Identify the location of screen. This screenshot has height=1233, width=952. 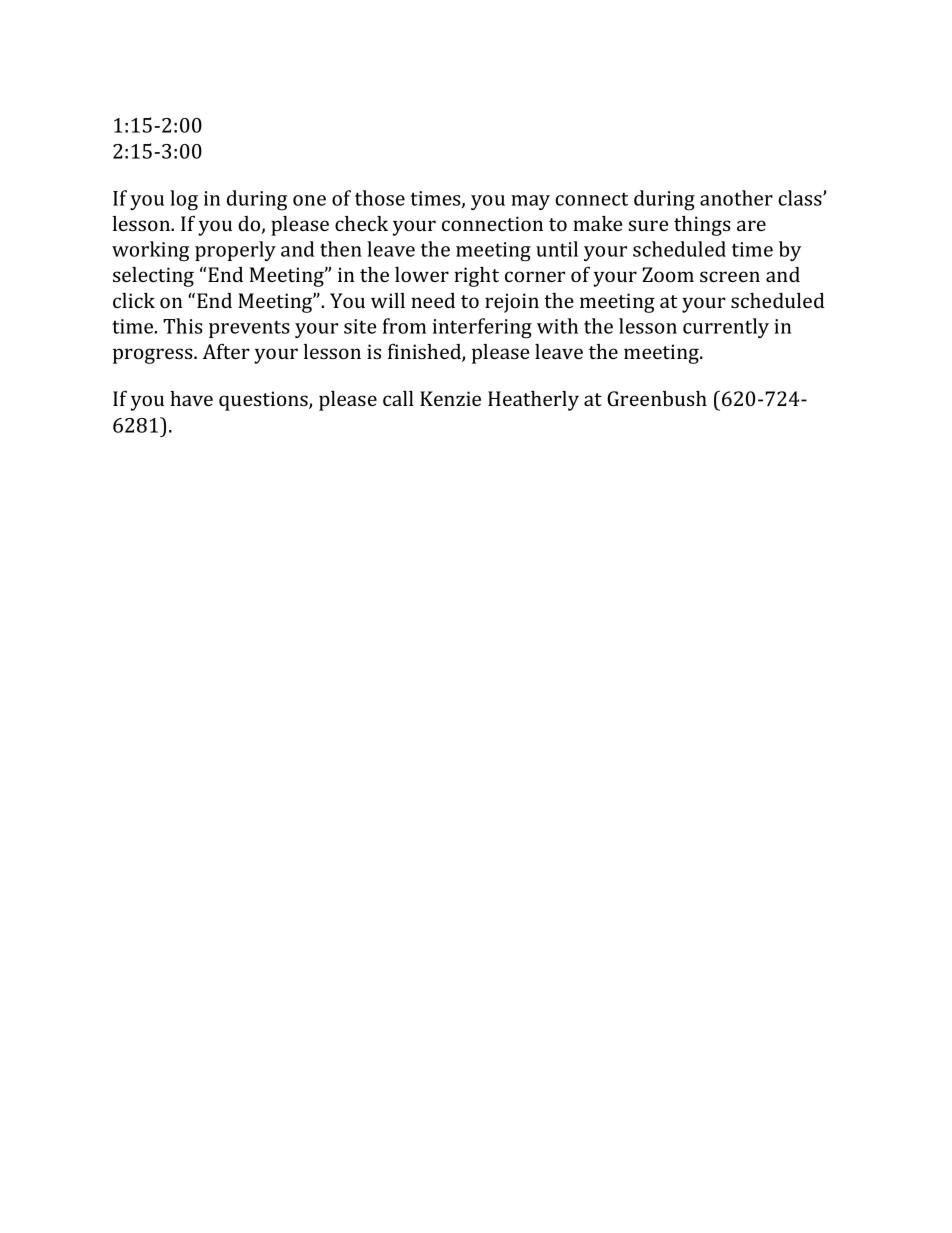
(730, 276).
